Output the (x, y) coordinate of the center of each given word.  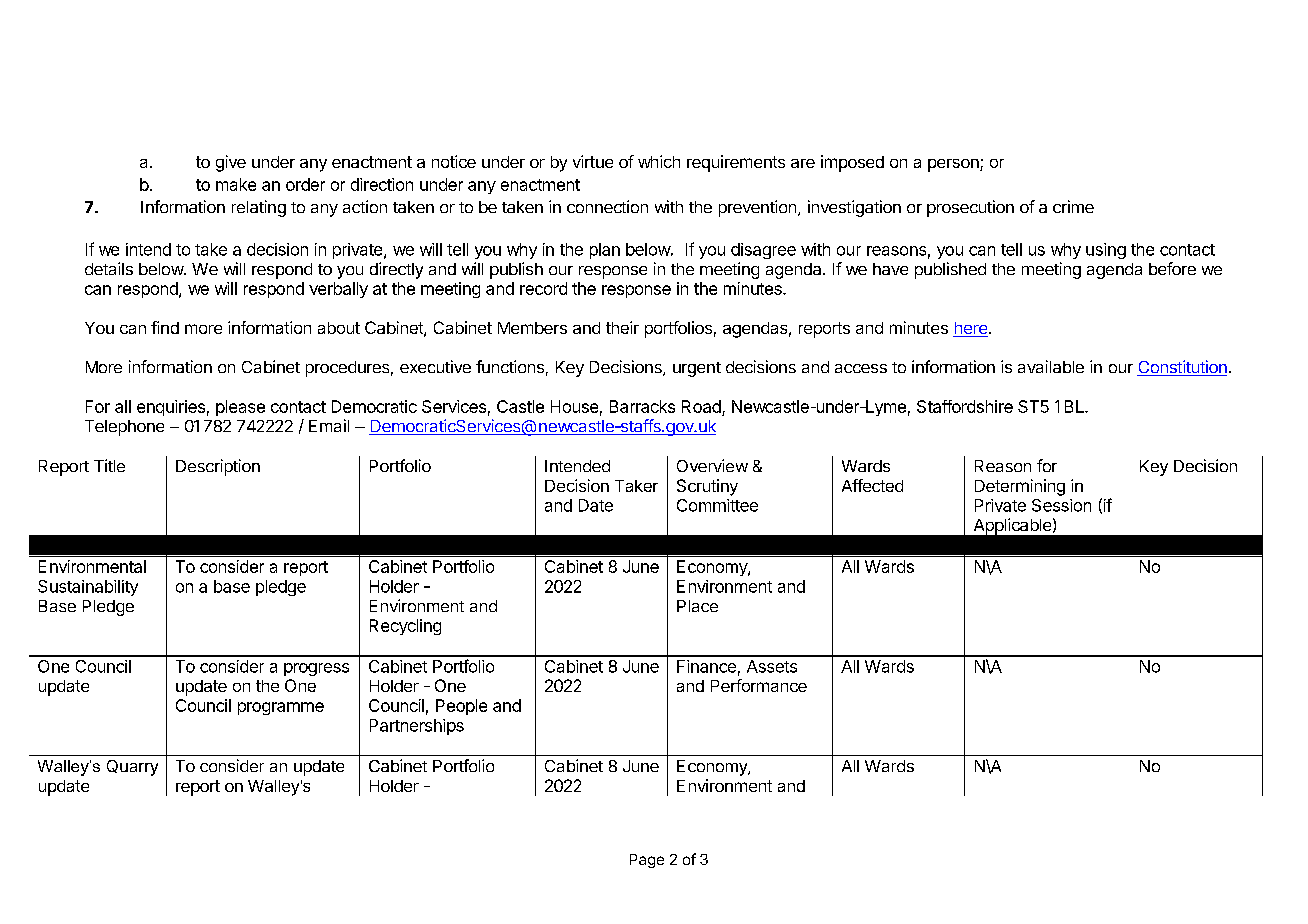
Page (647, 861)
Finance (706, 666)
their (622, 327)
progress (316, 669)
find (165, 327)
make (236, 184)
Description (218, 467)
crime (1073, 206)
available (1051, 366)
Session (1061, 505)
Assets (772, 666)
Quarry (132, 768)
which (659, 161)
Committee (717, 505)
